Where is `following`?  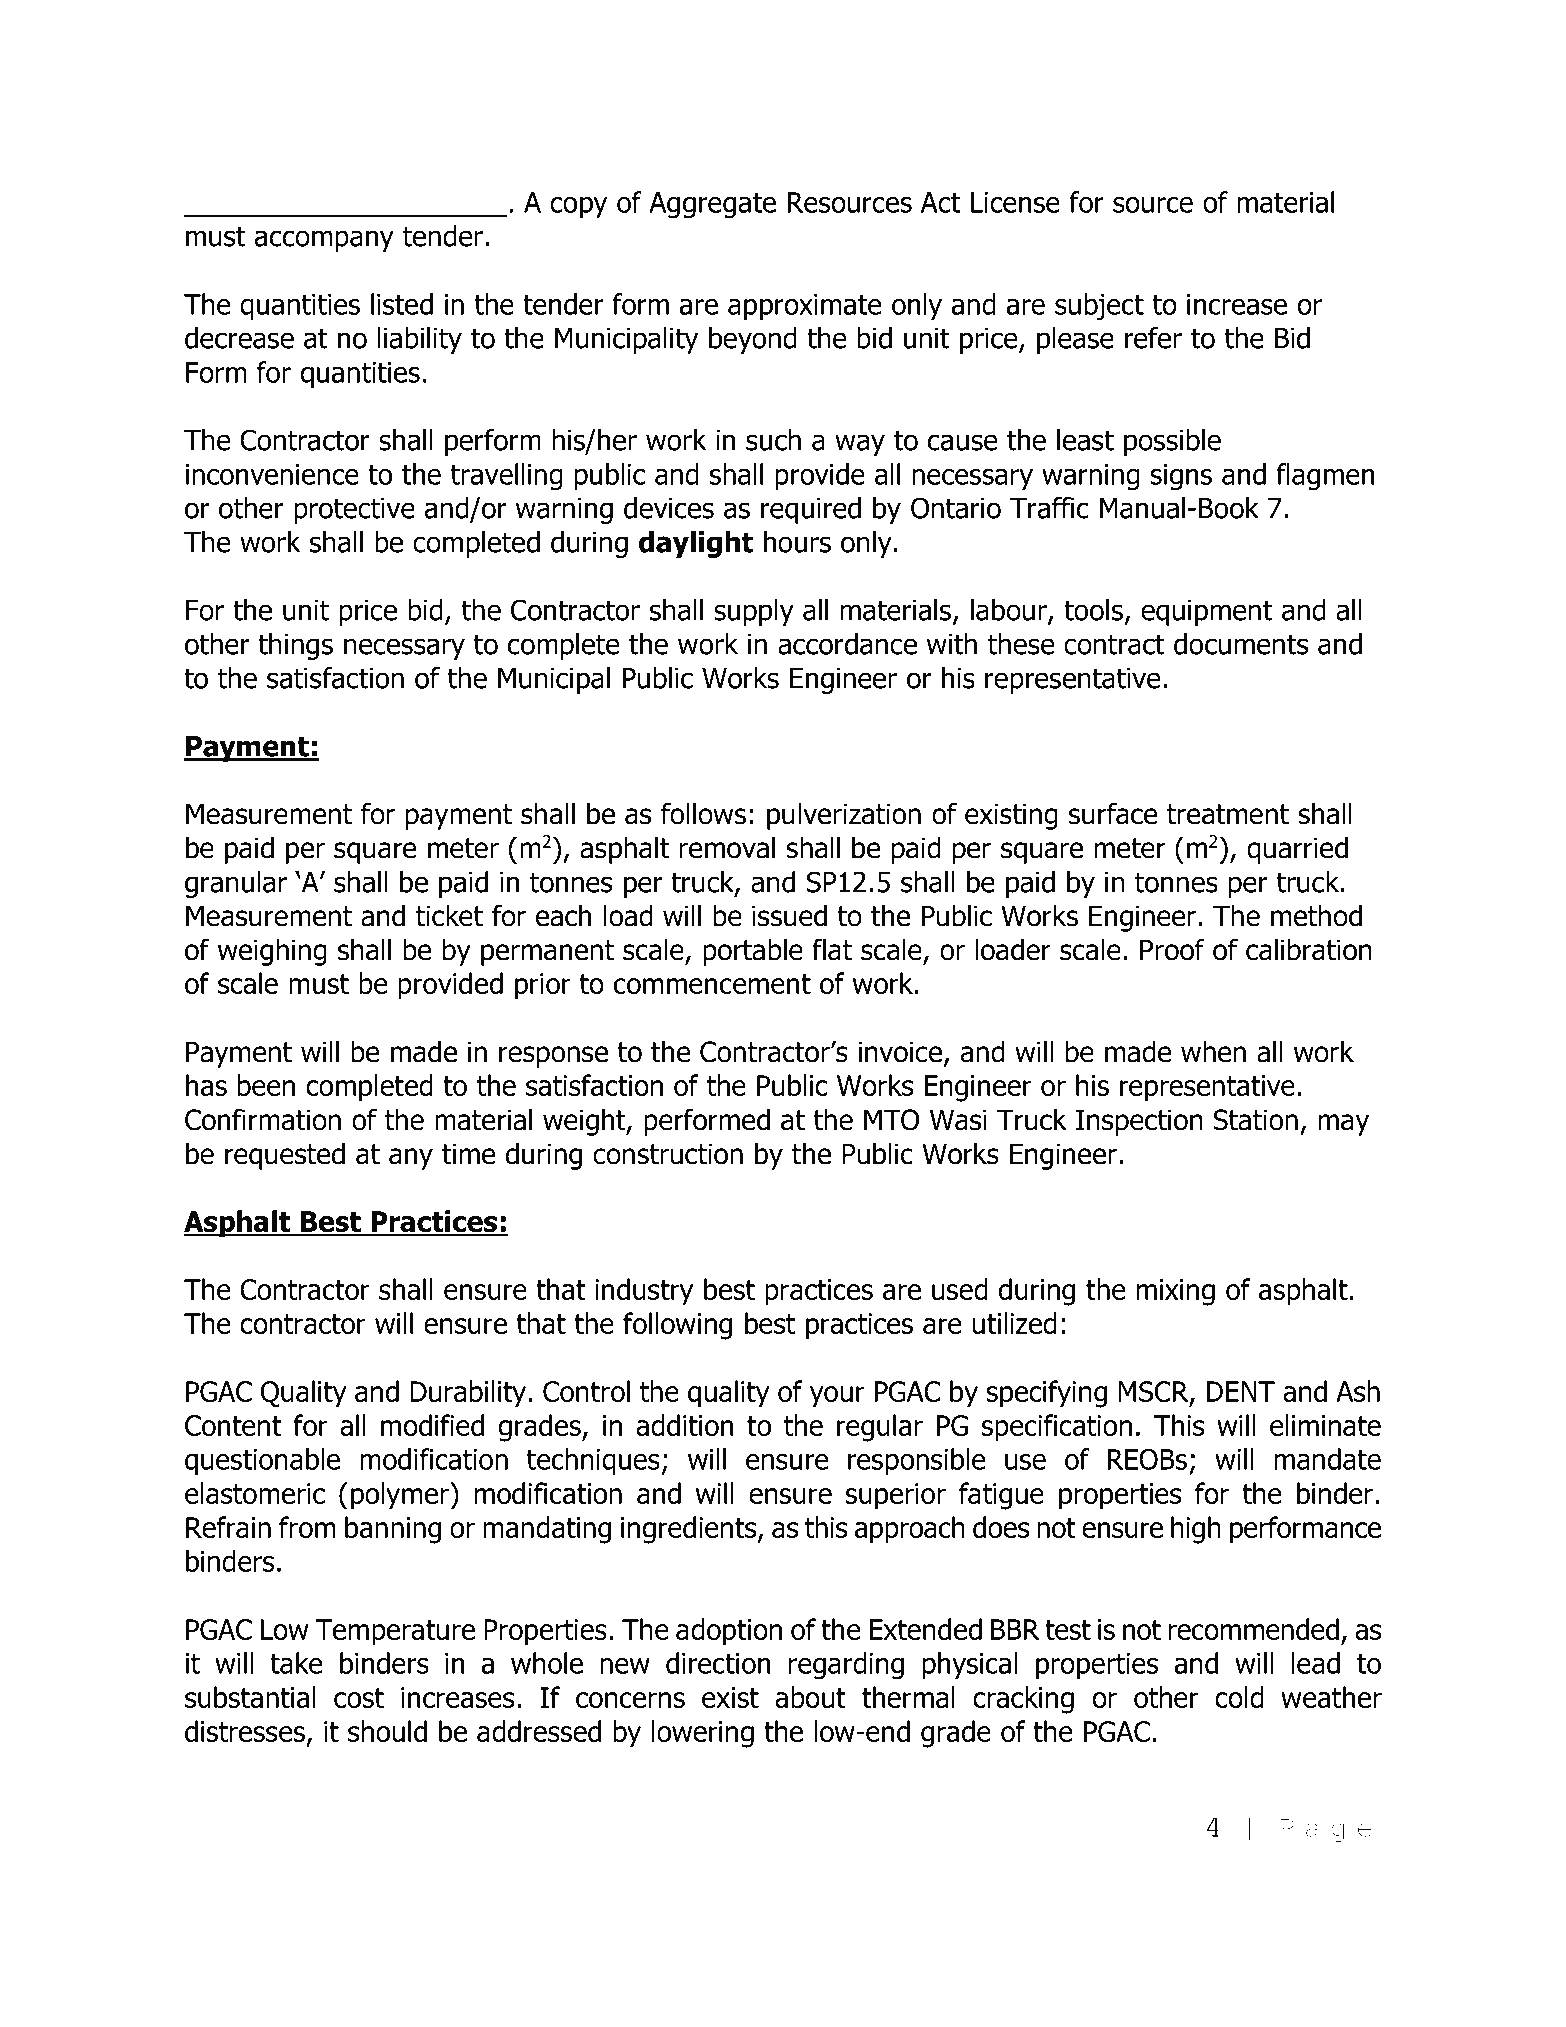 following is located at coordinates (677, 1326).
